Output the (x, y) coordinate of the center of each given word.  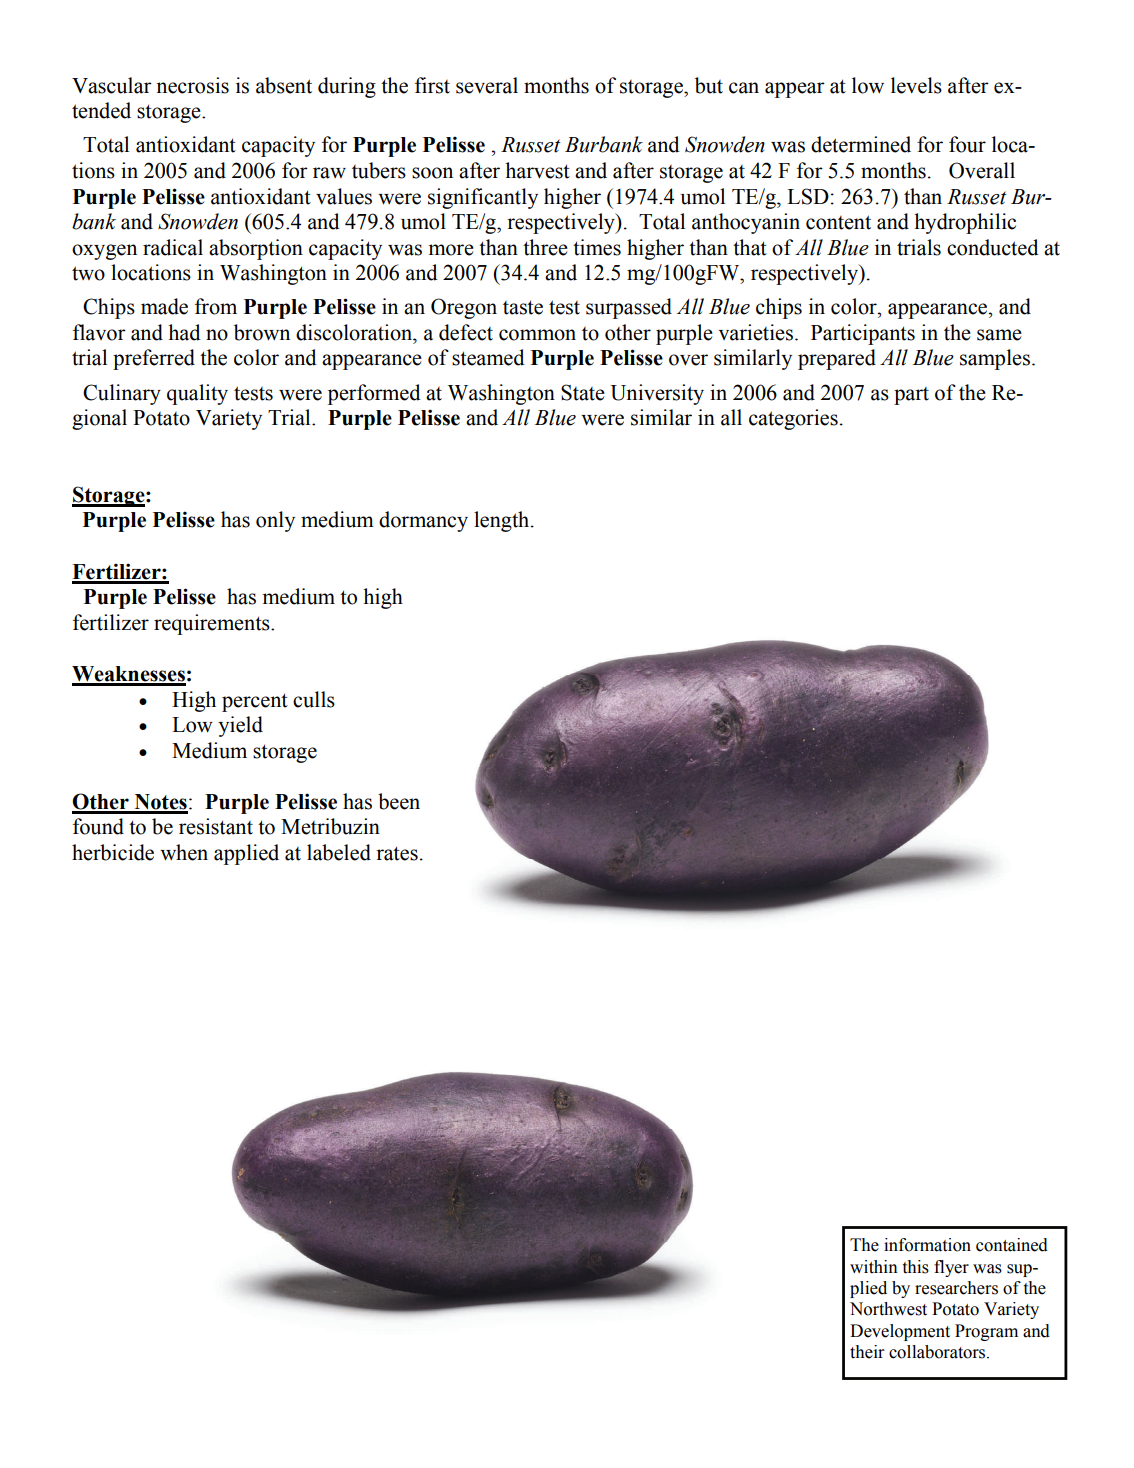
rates (397, 853)
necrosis (192, 85)
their (867, 1352)
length (503, 521)
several (487, 85)
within (874, 1267)
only (275, 521)
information (927, 1245)
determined (861, 144)
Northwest (888, 1309)
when (184, 852)
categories (793, 419)
